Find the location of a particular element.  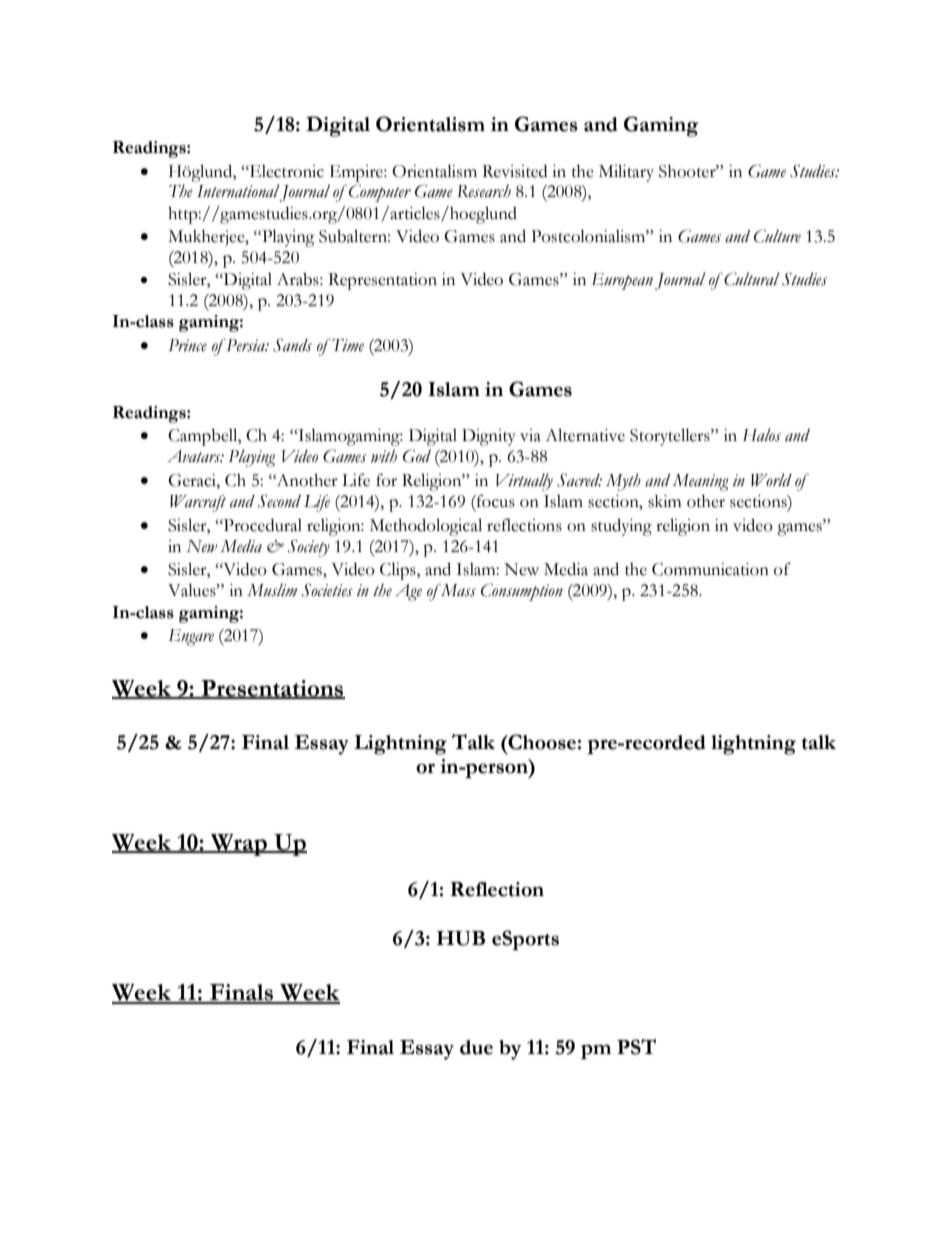

Presentations is located at coordinates (272, 689).
